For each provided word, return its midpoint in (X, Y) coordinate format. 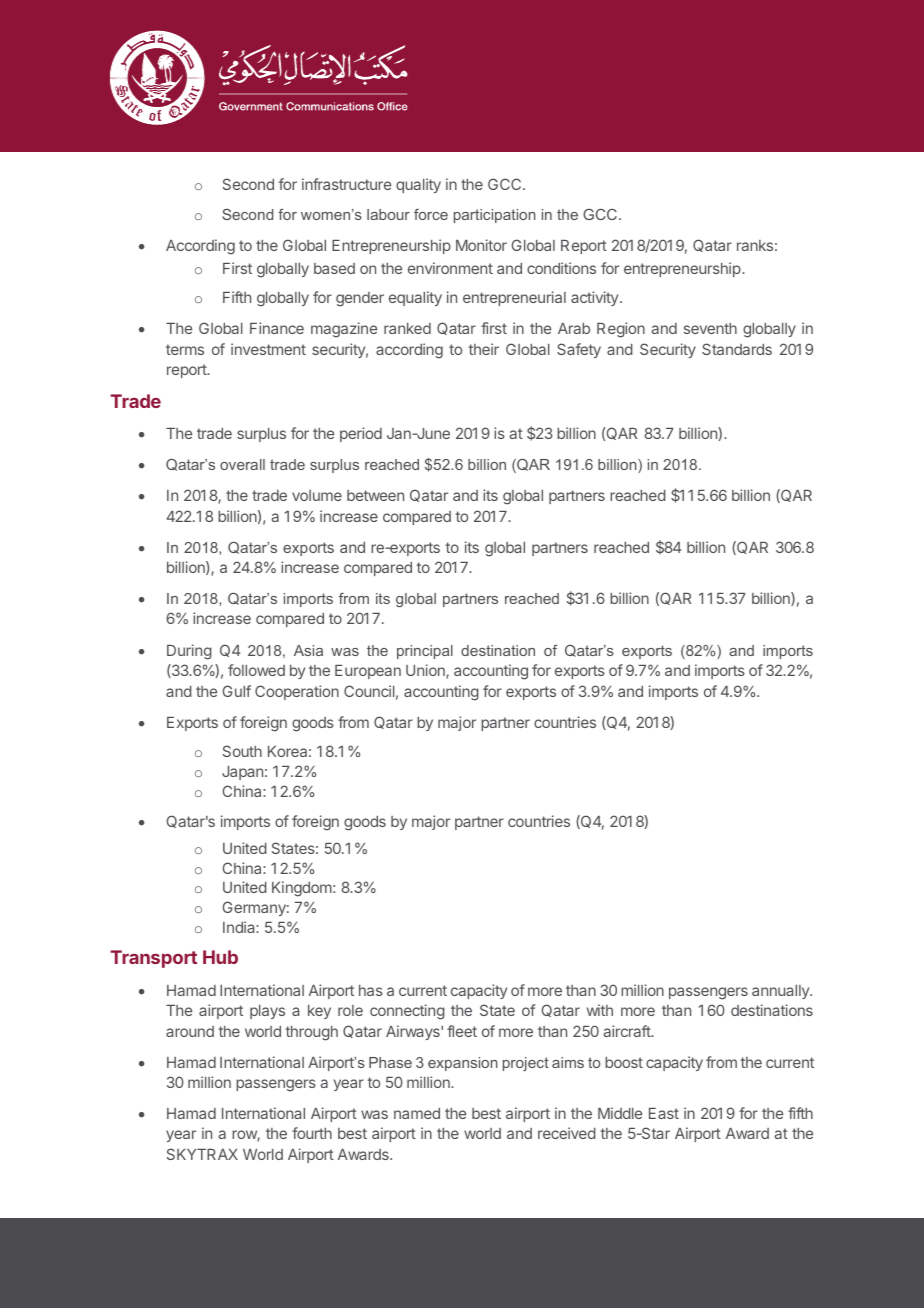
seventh (710, 328)
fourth (312, 1133)
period (361, 434)
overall (242, 464)
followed (256, 670)
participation (495, 216)
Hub (220, 957)
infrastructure (346, 184)
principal (425, 652)
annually (781, 992)
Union (426, 671)
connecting (407, 1012)
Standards (737, 349)
